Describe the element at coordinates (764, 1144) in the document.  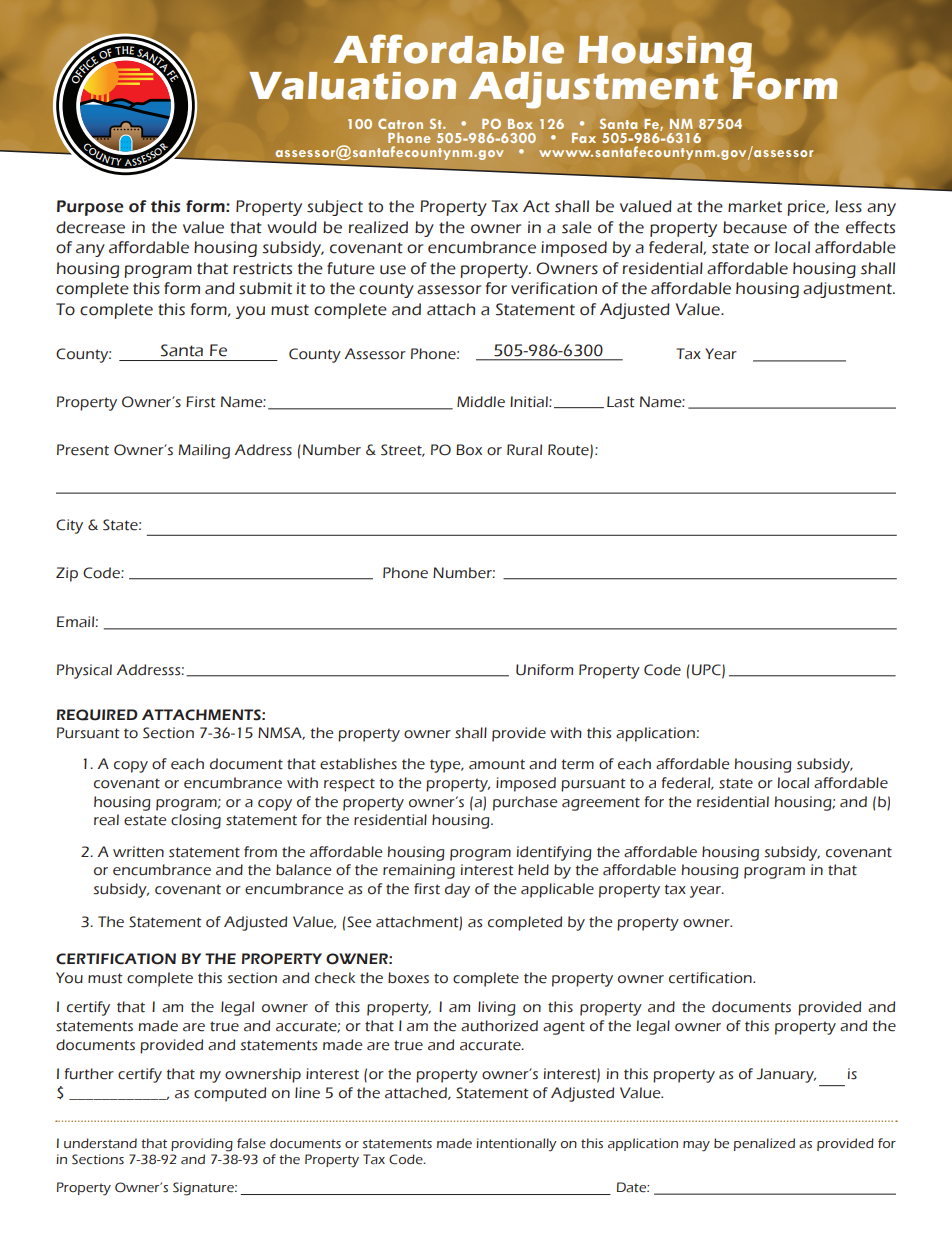
I see `penalized` at that location.
